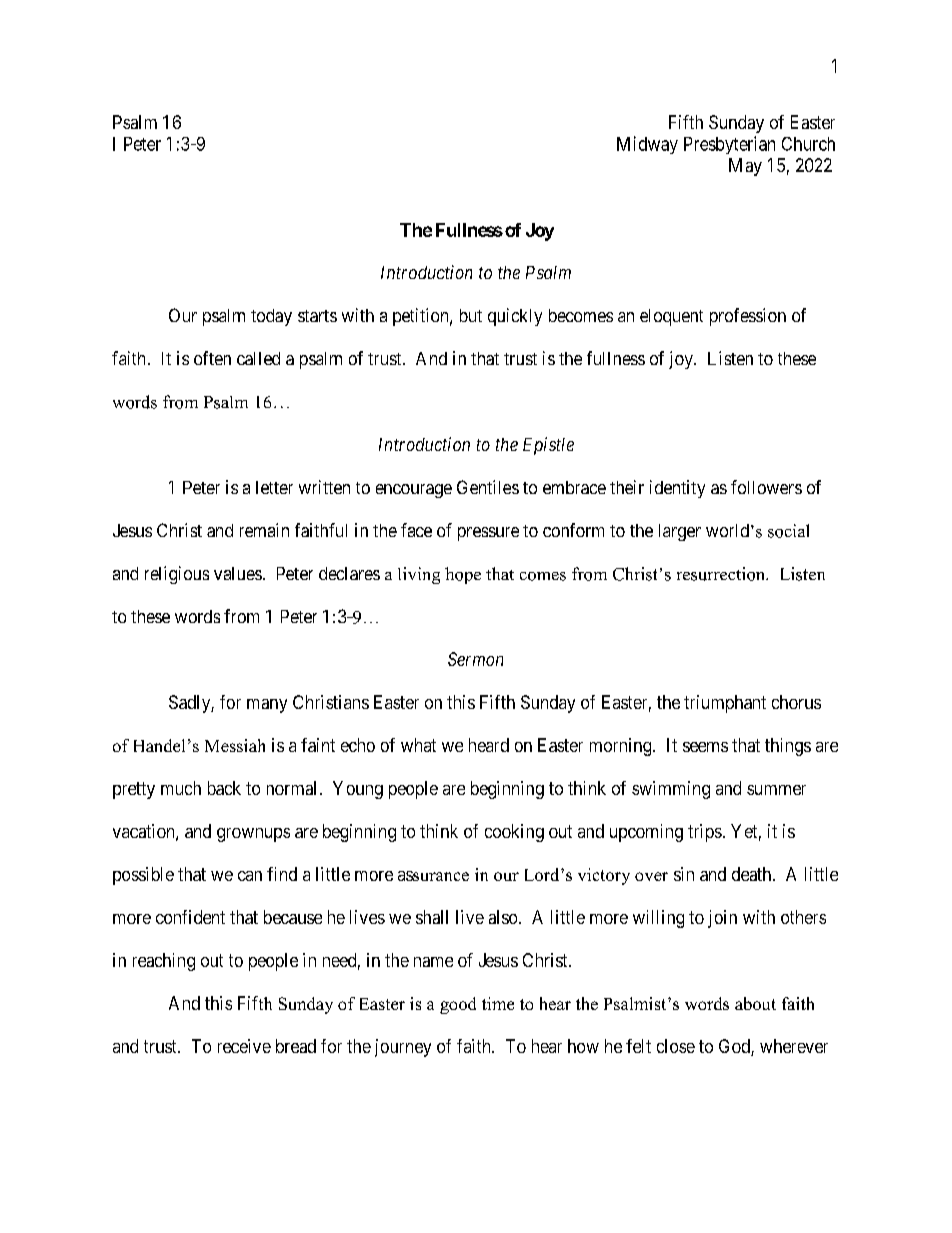  What do you see at coordinates (271, 317) in the document?
I see `today` at bounding box center [271, 317].
